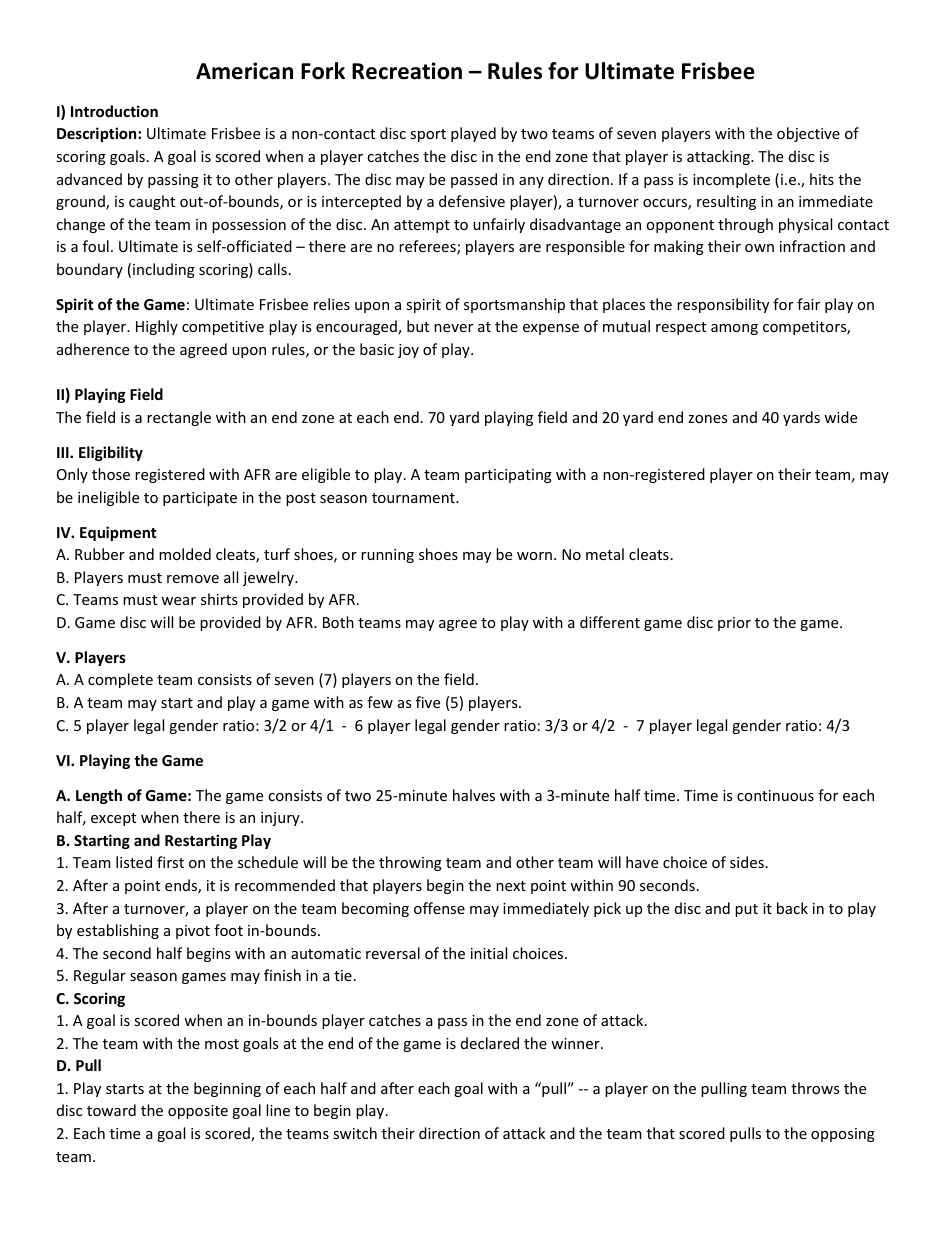  What do you see at coordinates (746, 910) in the screenshot?
I see `put` at bounding box center [746, 910].
